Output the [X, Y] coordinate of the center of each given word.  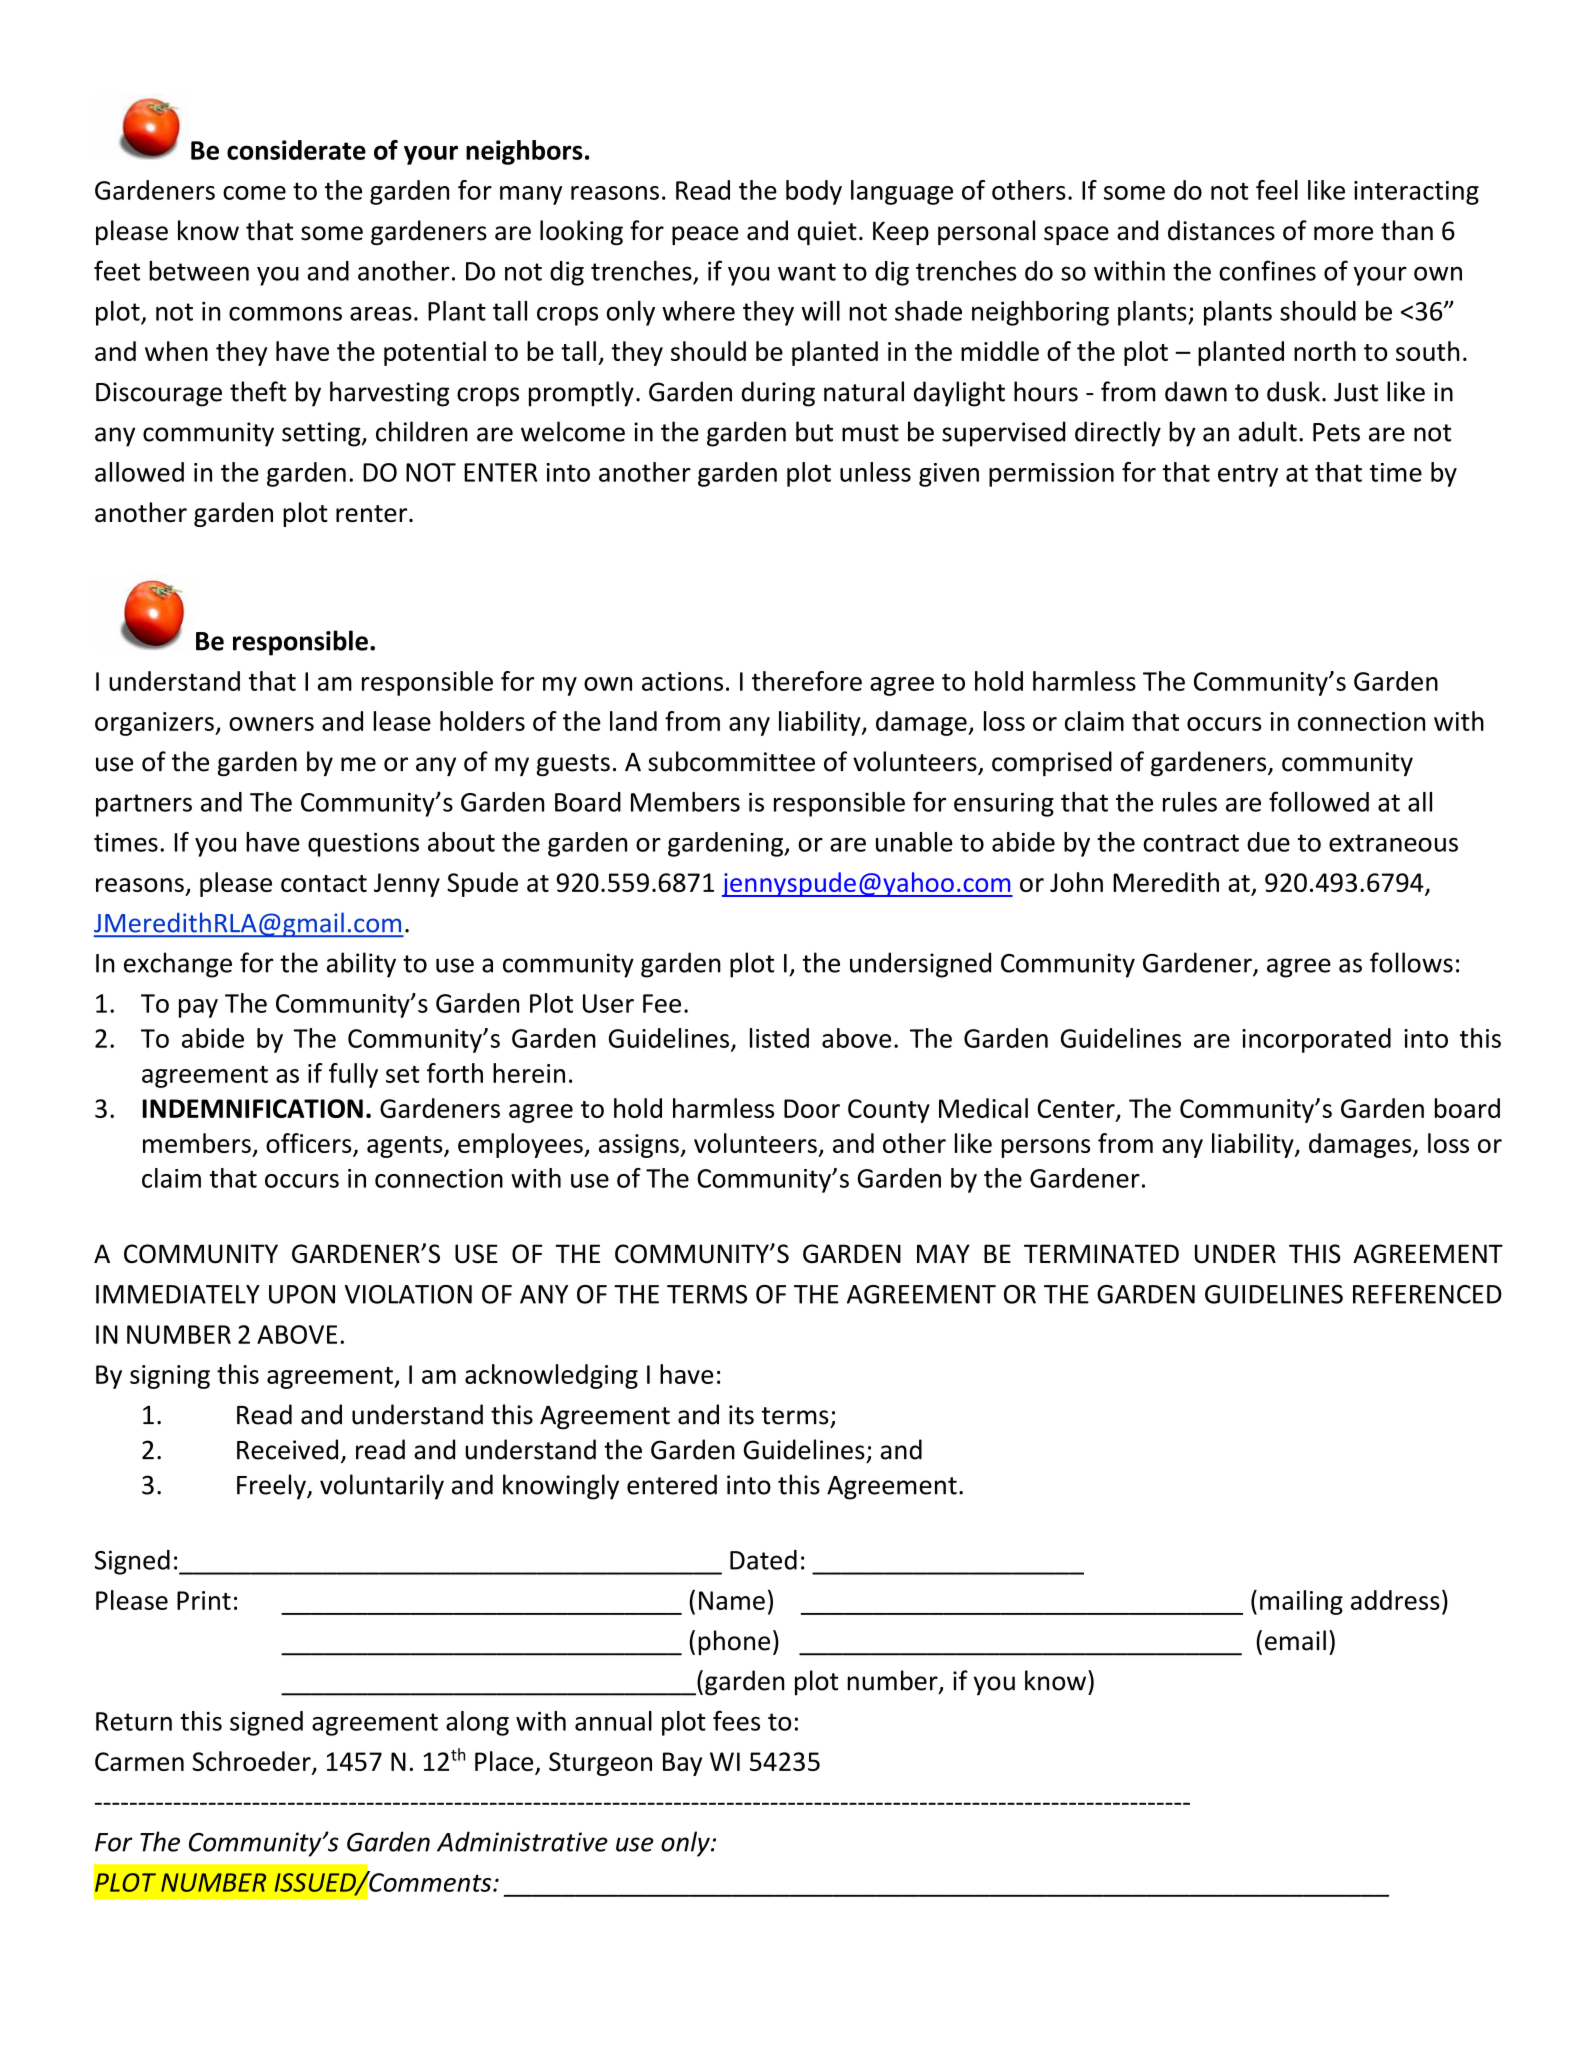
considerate [296, 150]
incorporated [1316, 1040]
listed [779, 1038]
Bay [682, 1764]
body [814, 192]
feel [1277, 190]
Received [287, 1449]
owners [271, 724]
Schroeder [252, 1762]
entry [1248, 475]
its [741, 1415]
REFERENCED [1427, 1294]
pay [198, 1008]
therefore [807, 681]
